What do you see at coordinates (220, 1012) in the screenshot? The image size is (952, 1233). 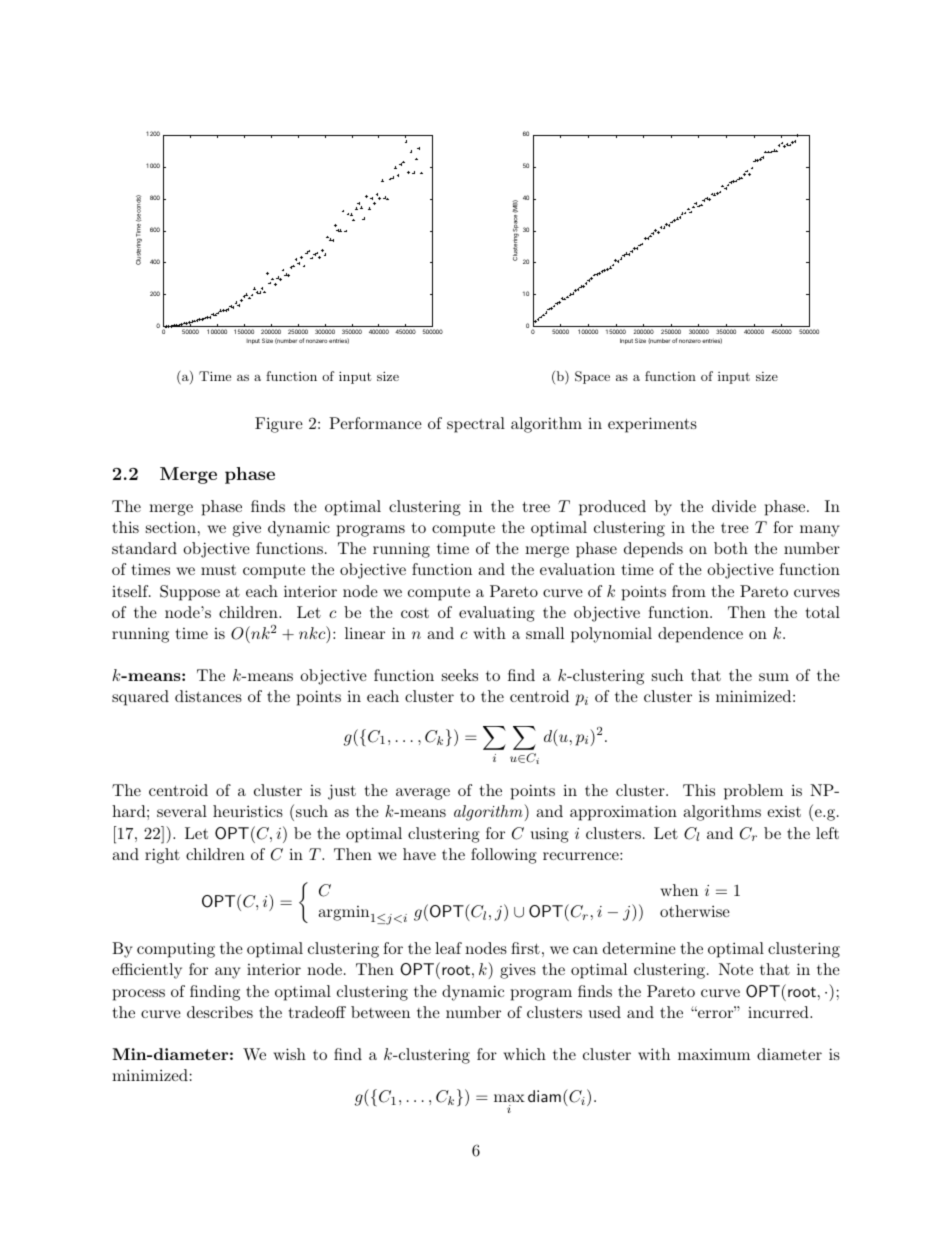 I see `describes` at bounding box center [220, 1012].
